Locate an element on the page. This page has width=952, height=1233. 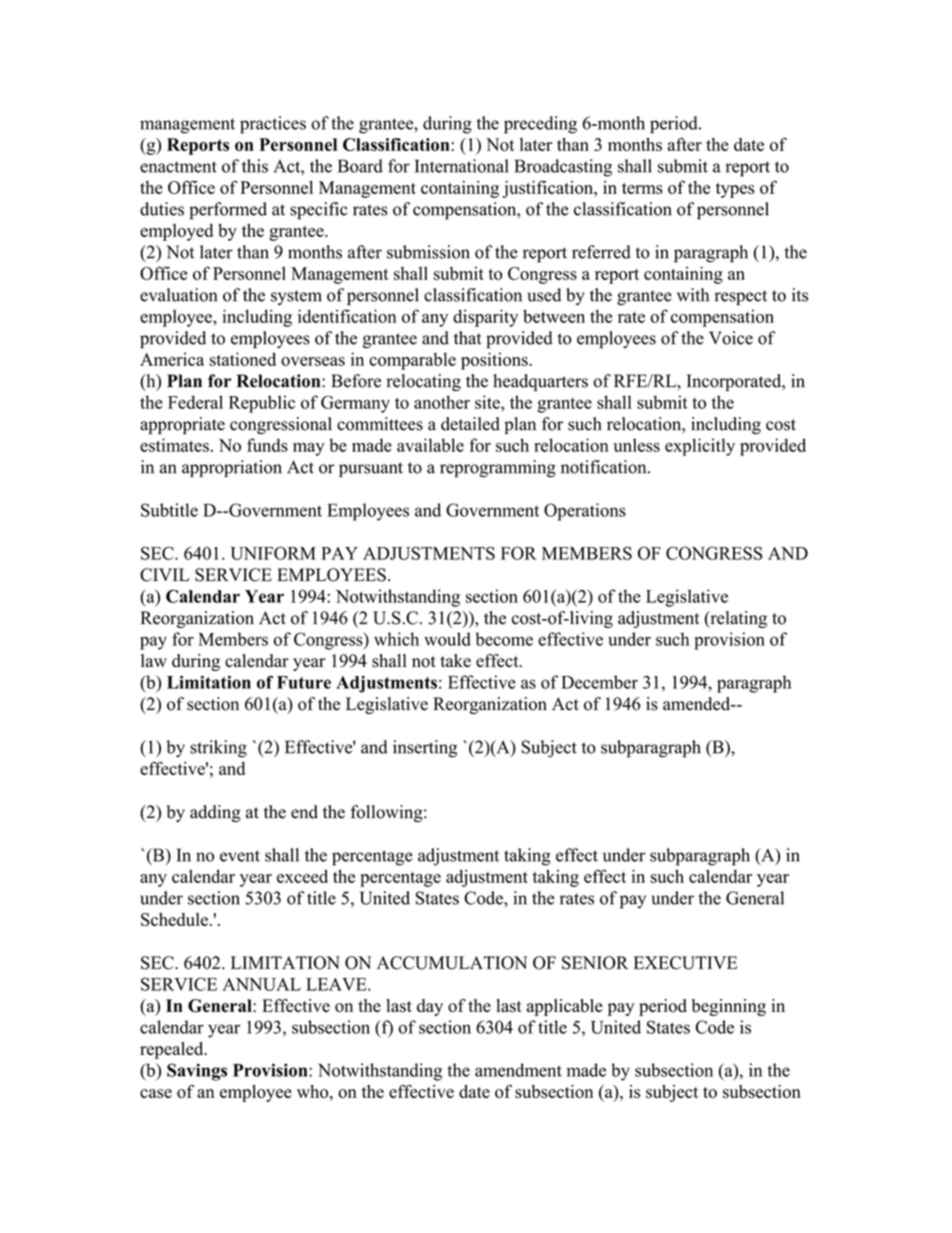
reprogramming is located at coordinates (498, 469).
